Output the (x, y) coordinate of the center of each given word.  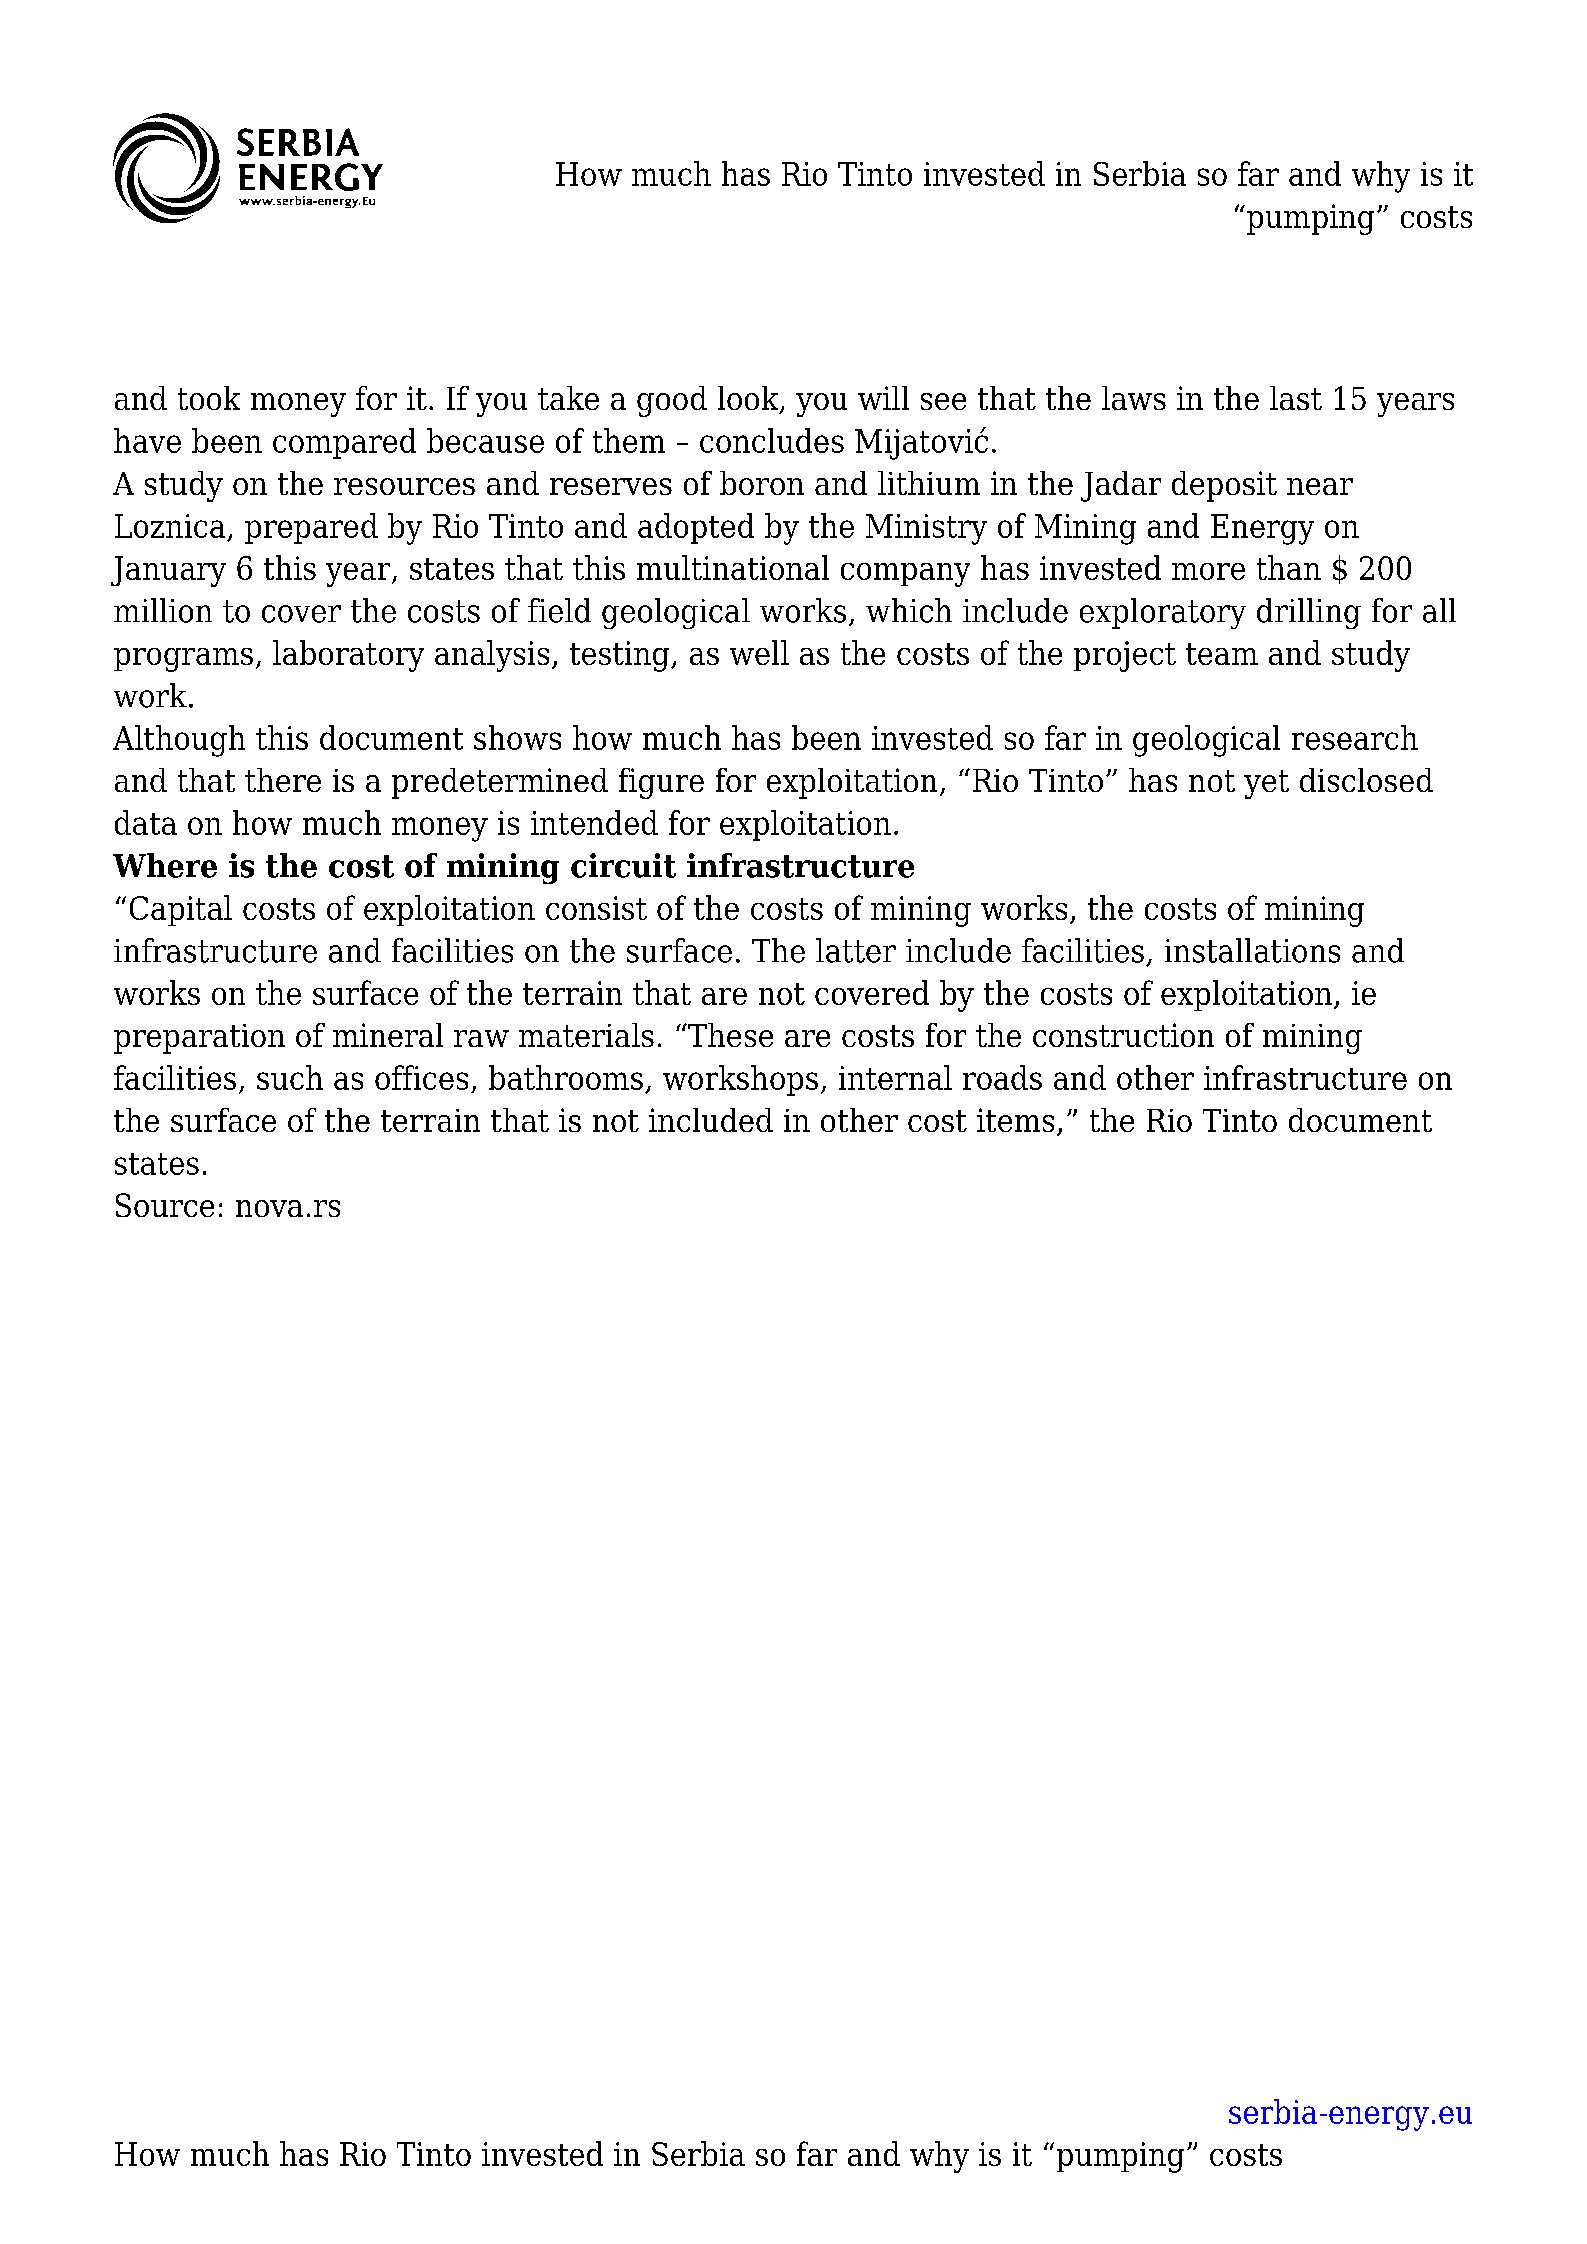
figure (661, 783)
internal (895, 1077)
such (290, 1077)
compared (344, 443)
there (283, 780)
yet (1266, 784)
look (749, 399)
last (1296, 398)
